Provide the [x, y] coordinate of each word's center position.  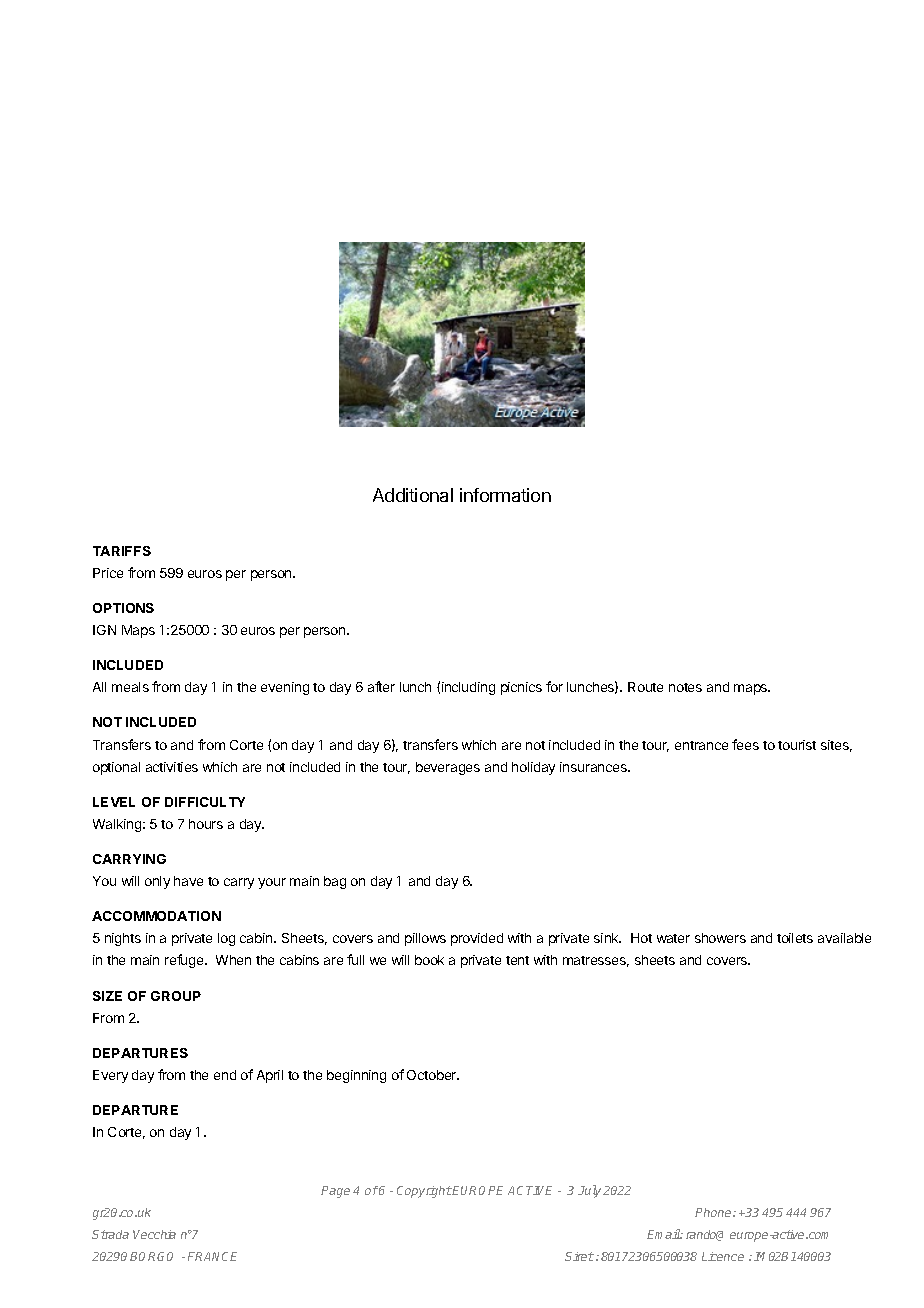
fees [745, 744]
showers [720, 938]
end [225, 1075]
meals [130, 687]
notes [685, 687]
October [433, 1075]
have [188, 881]
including [468, 688]
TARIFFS [122, 551]
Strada [110, 1234]
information [505, 495]
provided [477, 939]
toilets [795, 938]
